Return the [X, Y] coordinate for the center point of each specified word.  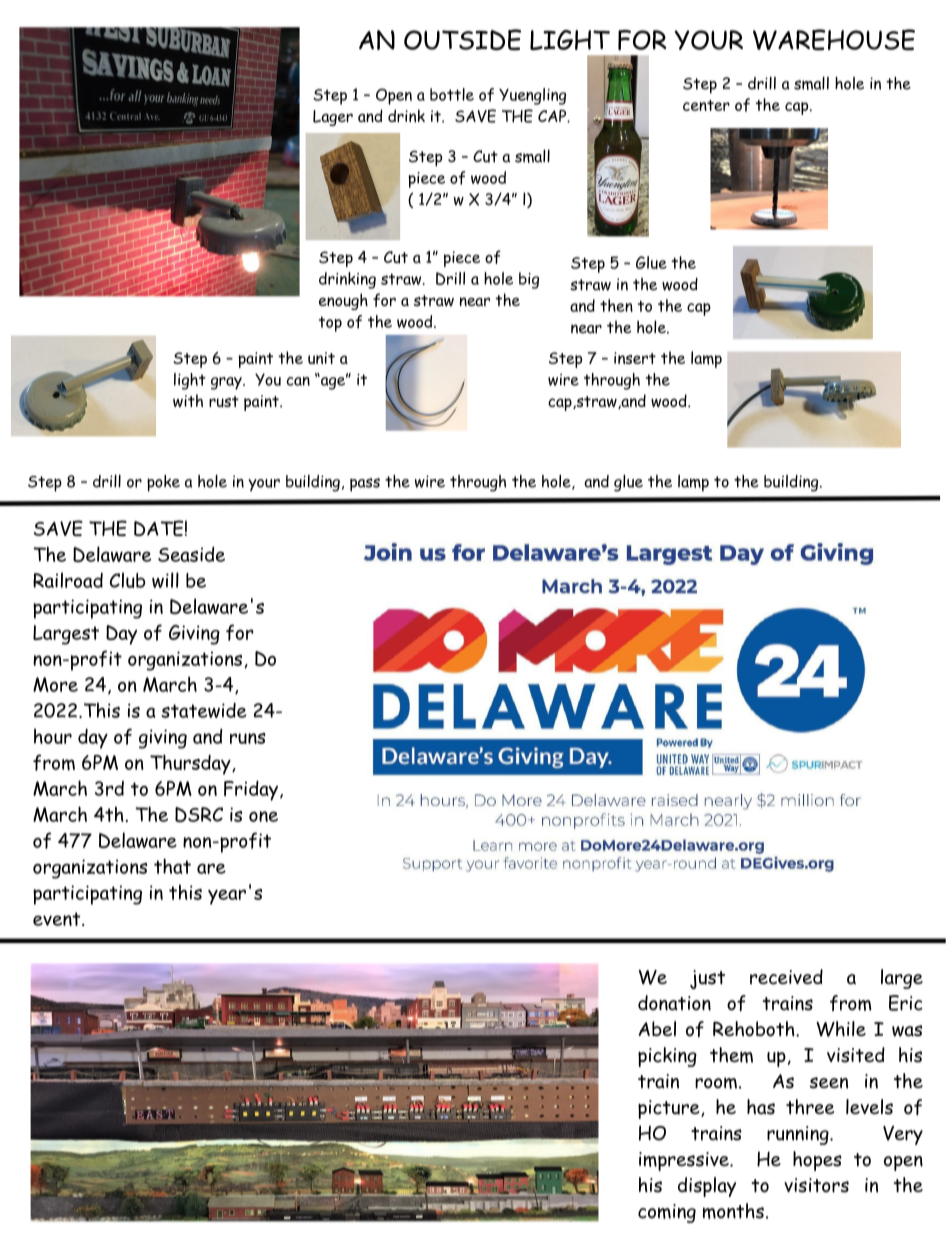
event [58, 919]
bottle [452, 94]
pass [365, 485]
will [165, 580]
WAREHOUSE [834, 40]
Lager [333, 118]
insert [635, 358]
